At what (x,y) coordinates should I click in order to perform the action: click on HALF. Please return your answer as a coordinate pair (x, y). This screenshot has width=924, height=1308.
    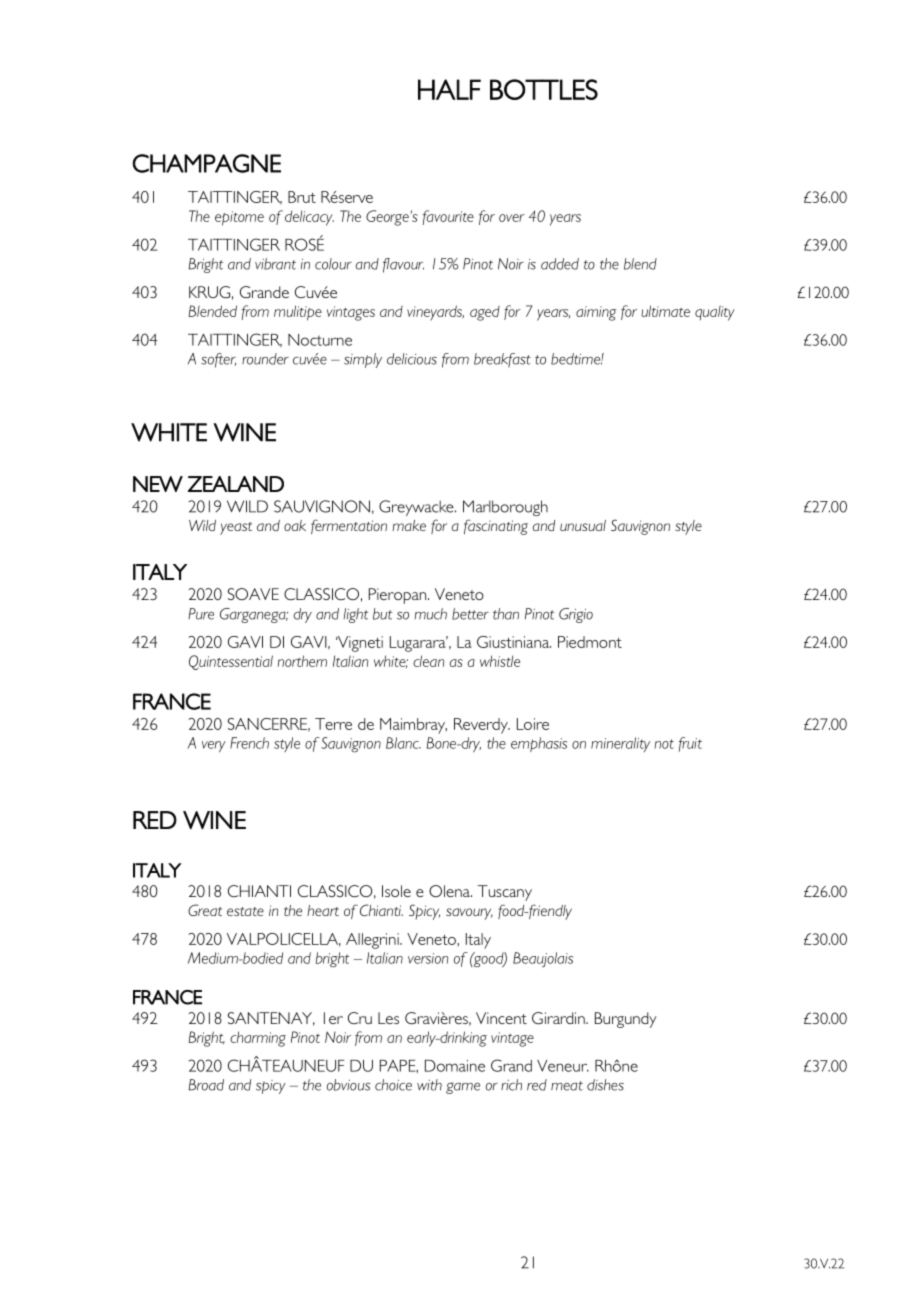
    Looking at the image, I should click on (449, 89).
